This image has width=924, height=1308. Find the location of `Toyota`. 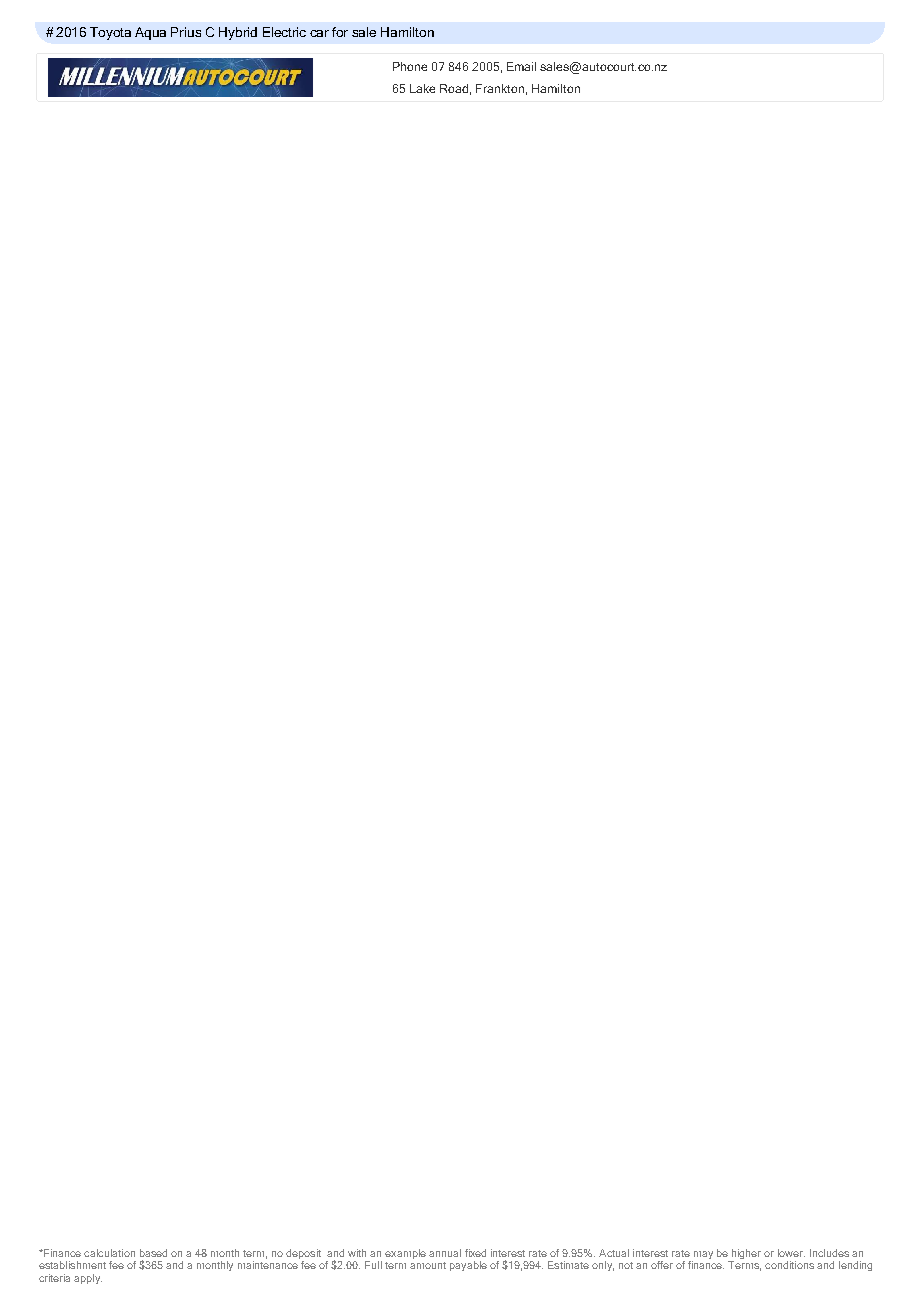

Toyota is located at coordinates (110, 33).
